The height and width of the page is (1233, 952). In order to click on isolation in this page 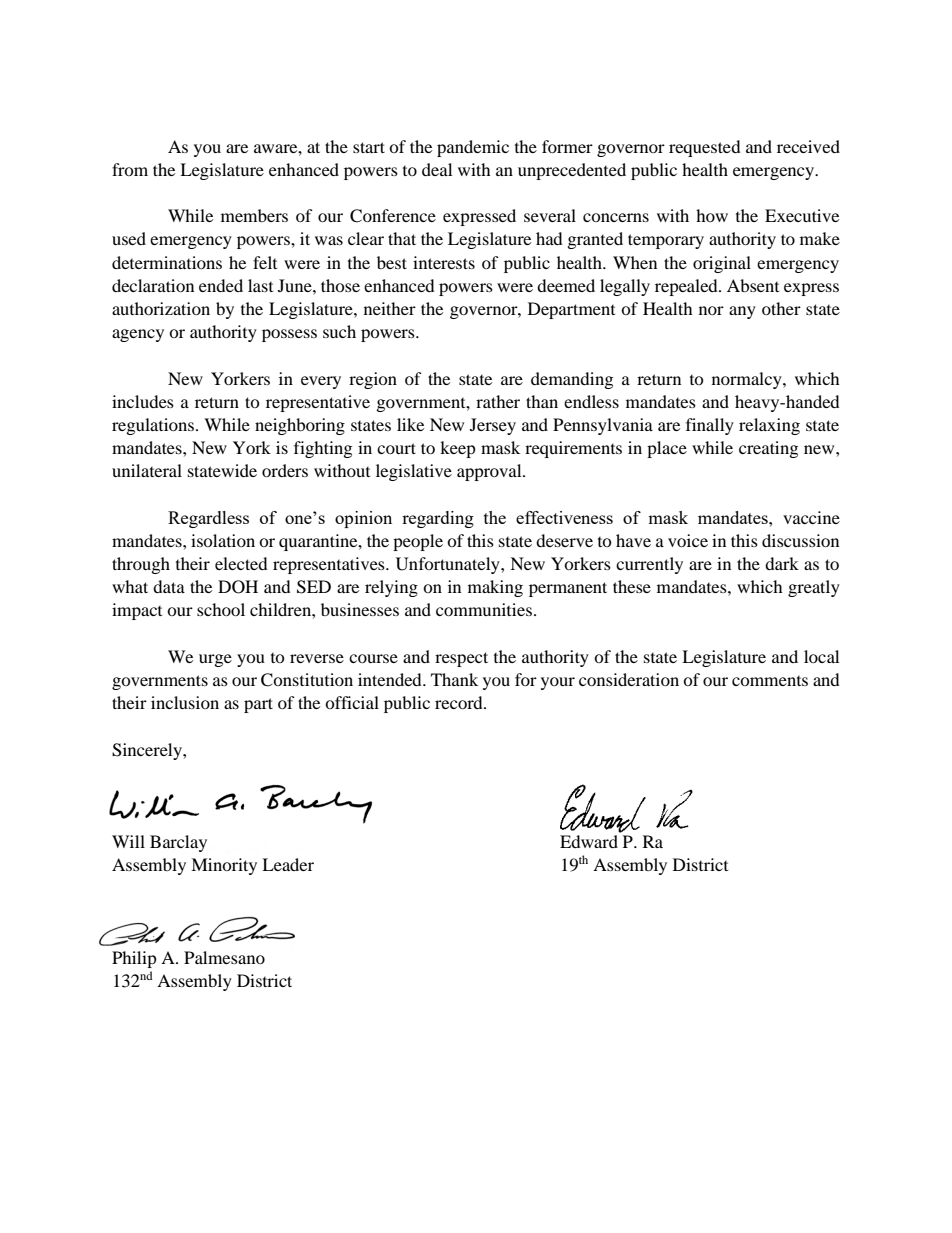, I will do `click(223, 540)`.
